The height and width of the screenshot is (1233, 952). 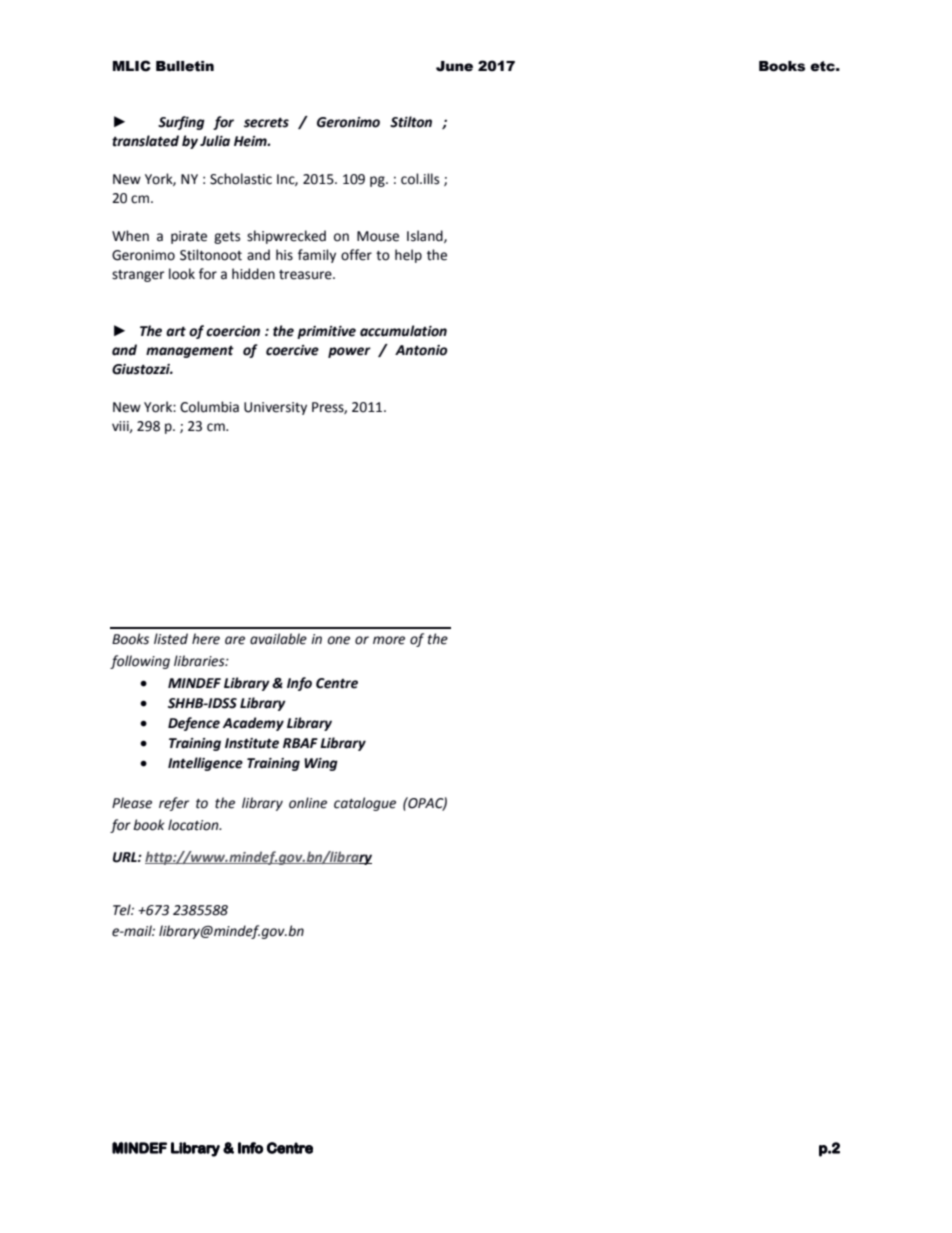 What do you see at coordinates (365, 804) in the screenshot?
I see `catalogue` at bounding box center [365, 804].
